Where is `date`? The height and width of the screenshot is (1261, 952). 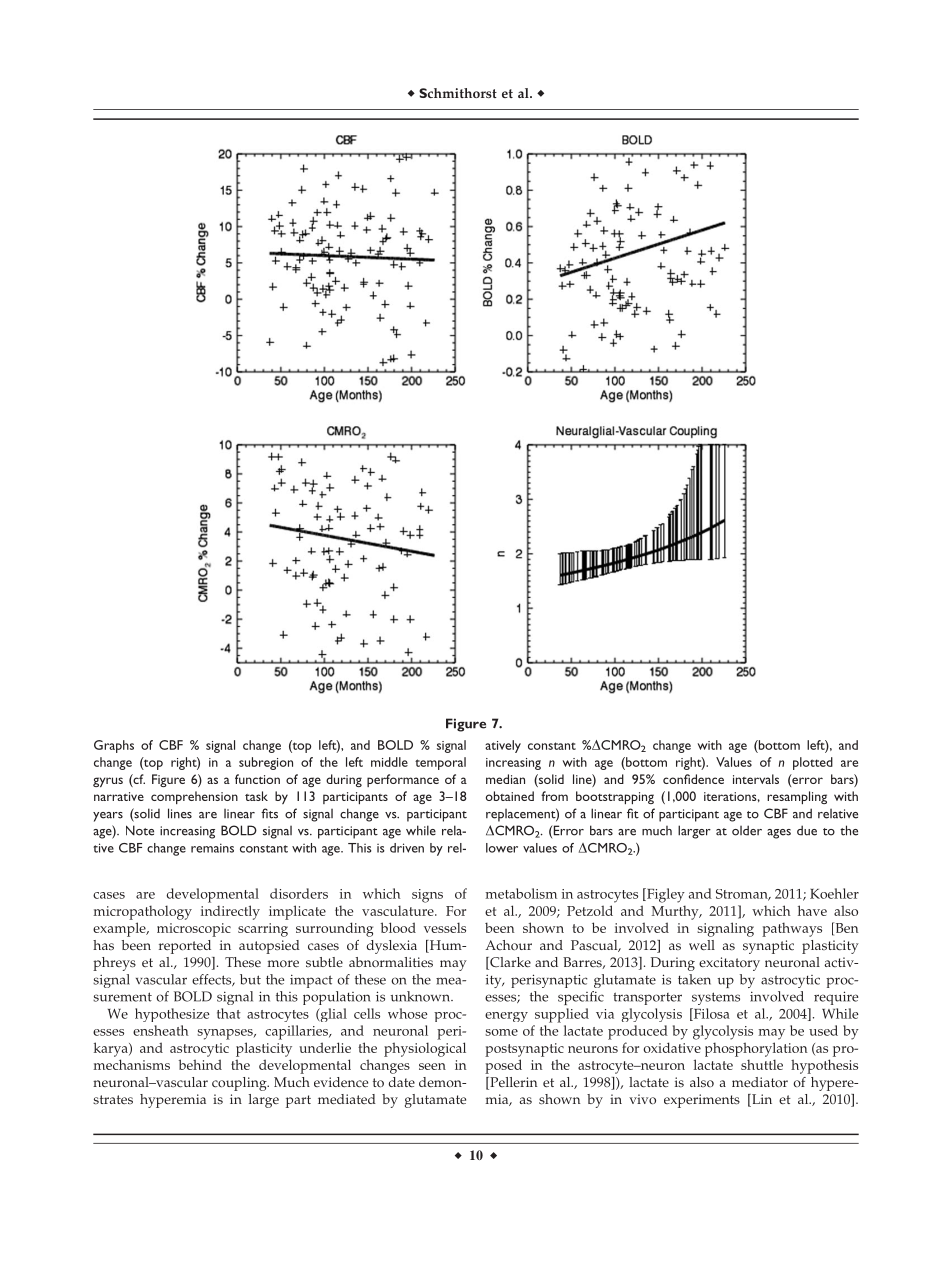
date is located at coordinates (402, 1082).
